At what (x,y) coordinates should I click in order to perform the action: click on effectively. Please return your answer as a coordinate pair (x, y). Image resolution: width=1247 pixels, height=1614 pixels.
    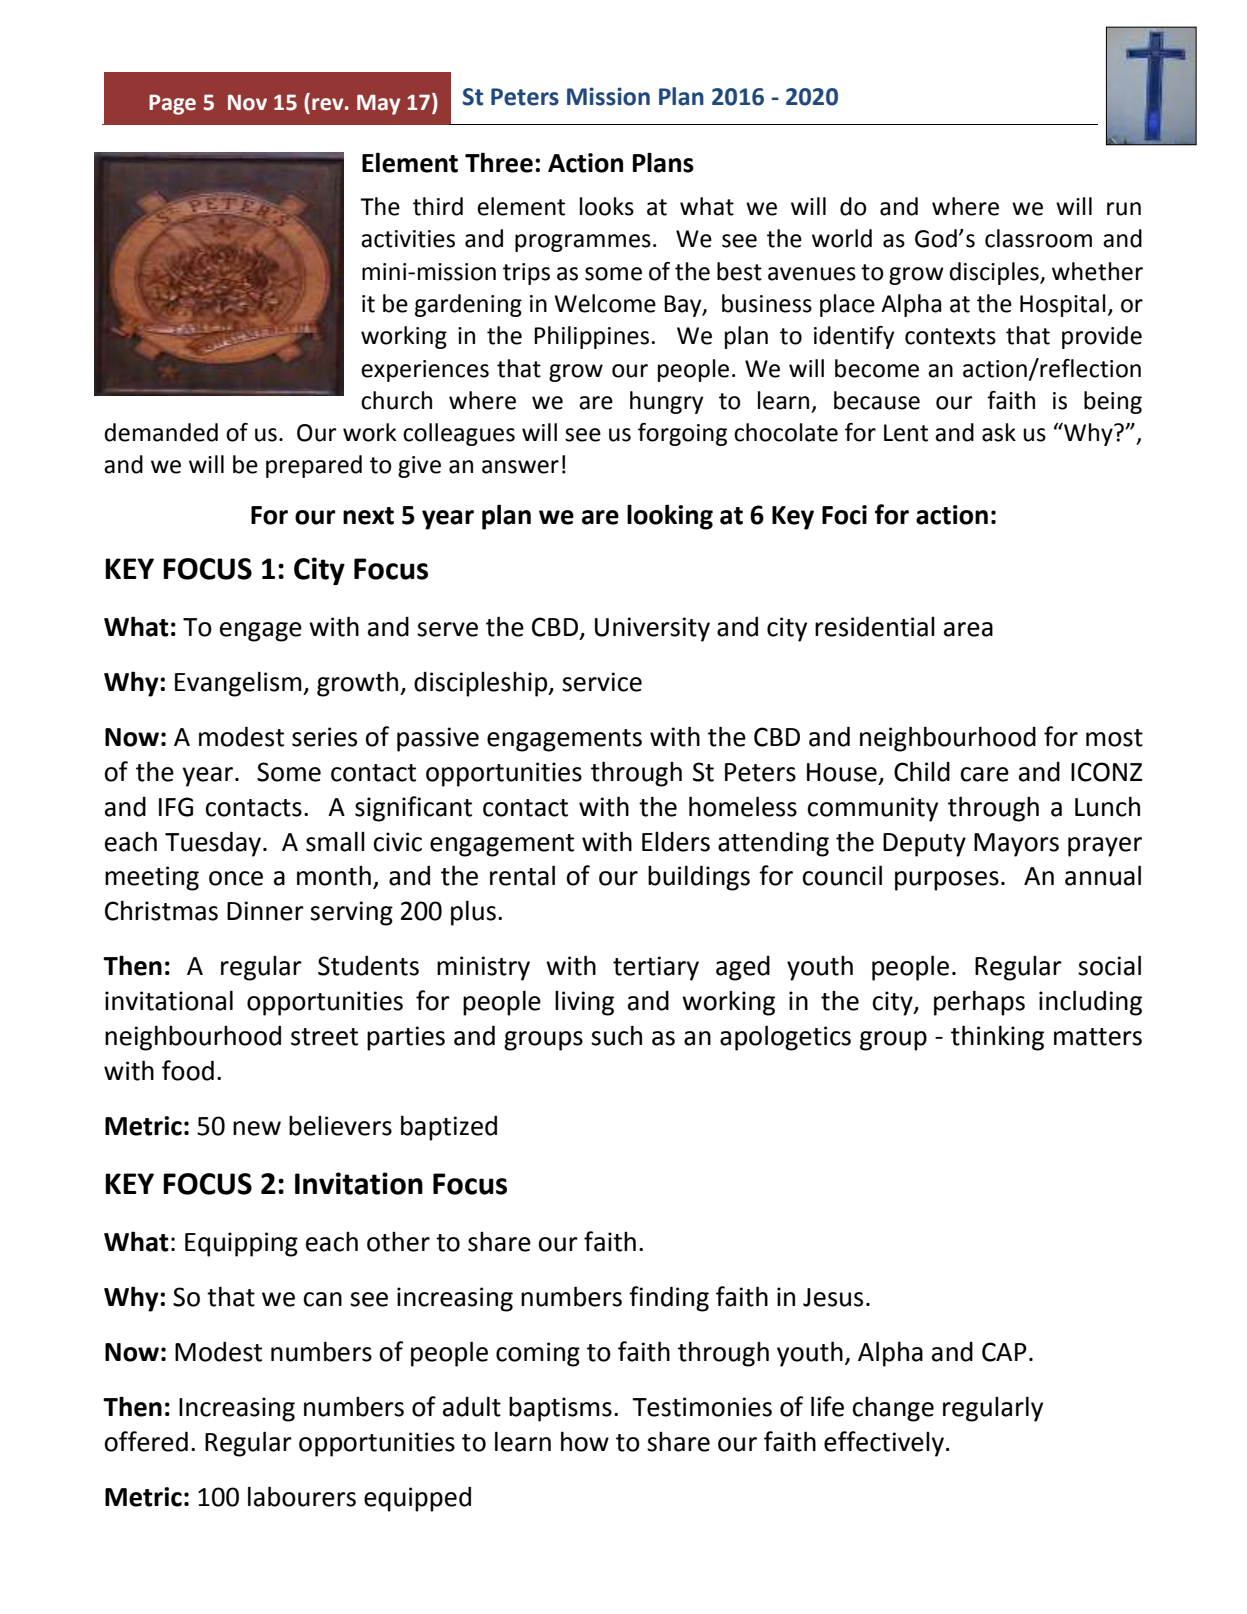
    Looking at the image, I should click on (884, 1444).
